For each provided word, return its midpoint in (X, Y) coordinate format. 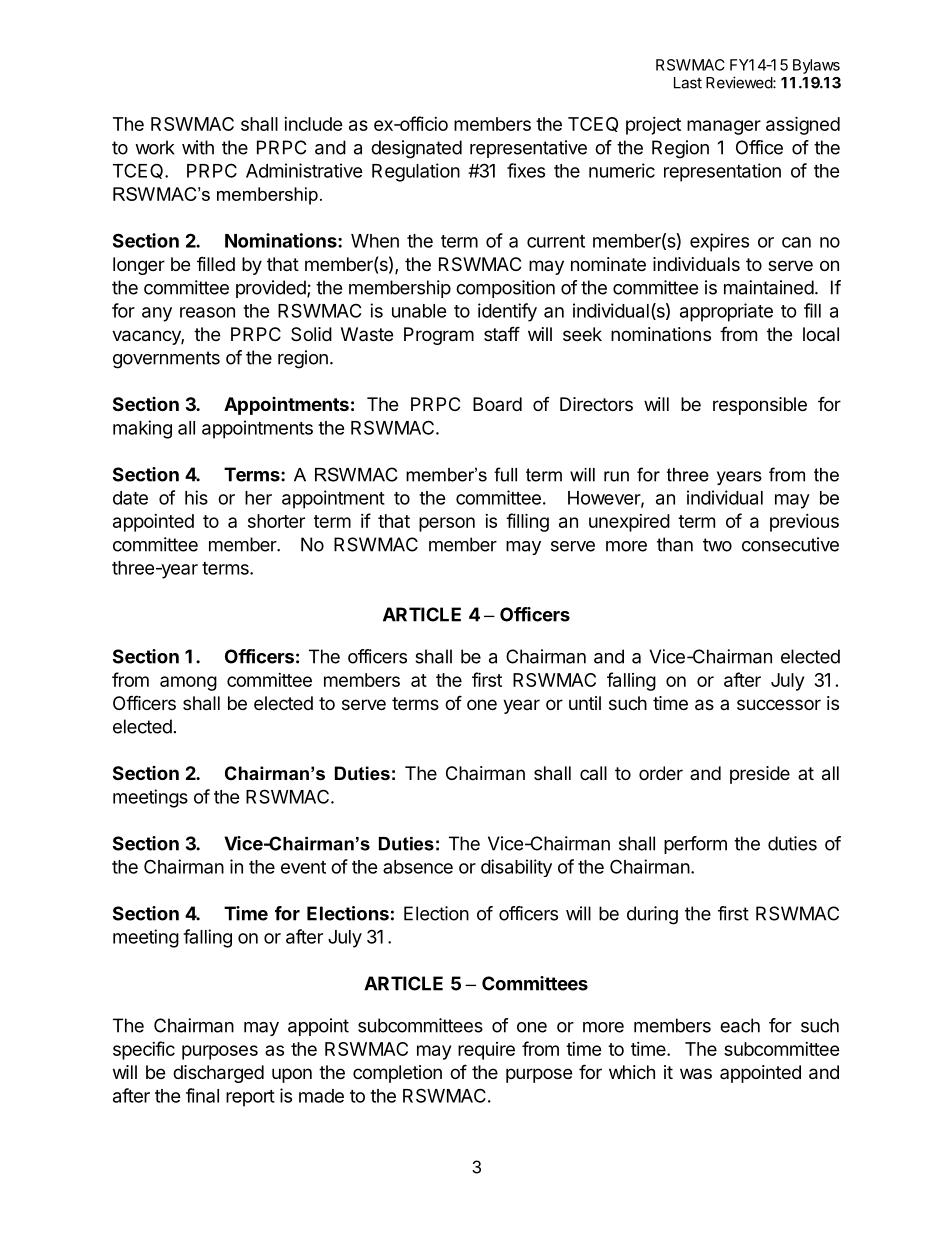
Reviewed (740, 82)
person (447, 524)
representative (528, 149)
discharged (218, 1074)
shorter (276, 521)
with (198, 147)
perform (695, 845)
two (717, 545)
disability (516, 868)
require (486, 1051)
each (740, 1025)
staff (502, 333)
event (303, 867)
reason (207, 312)
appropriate (726, 312)
